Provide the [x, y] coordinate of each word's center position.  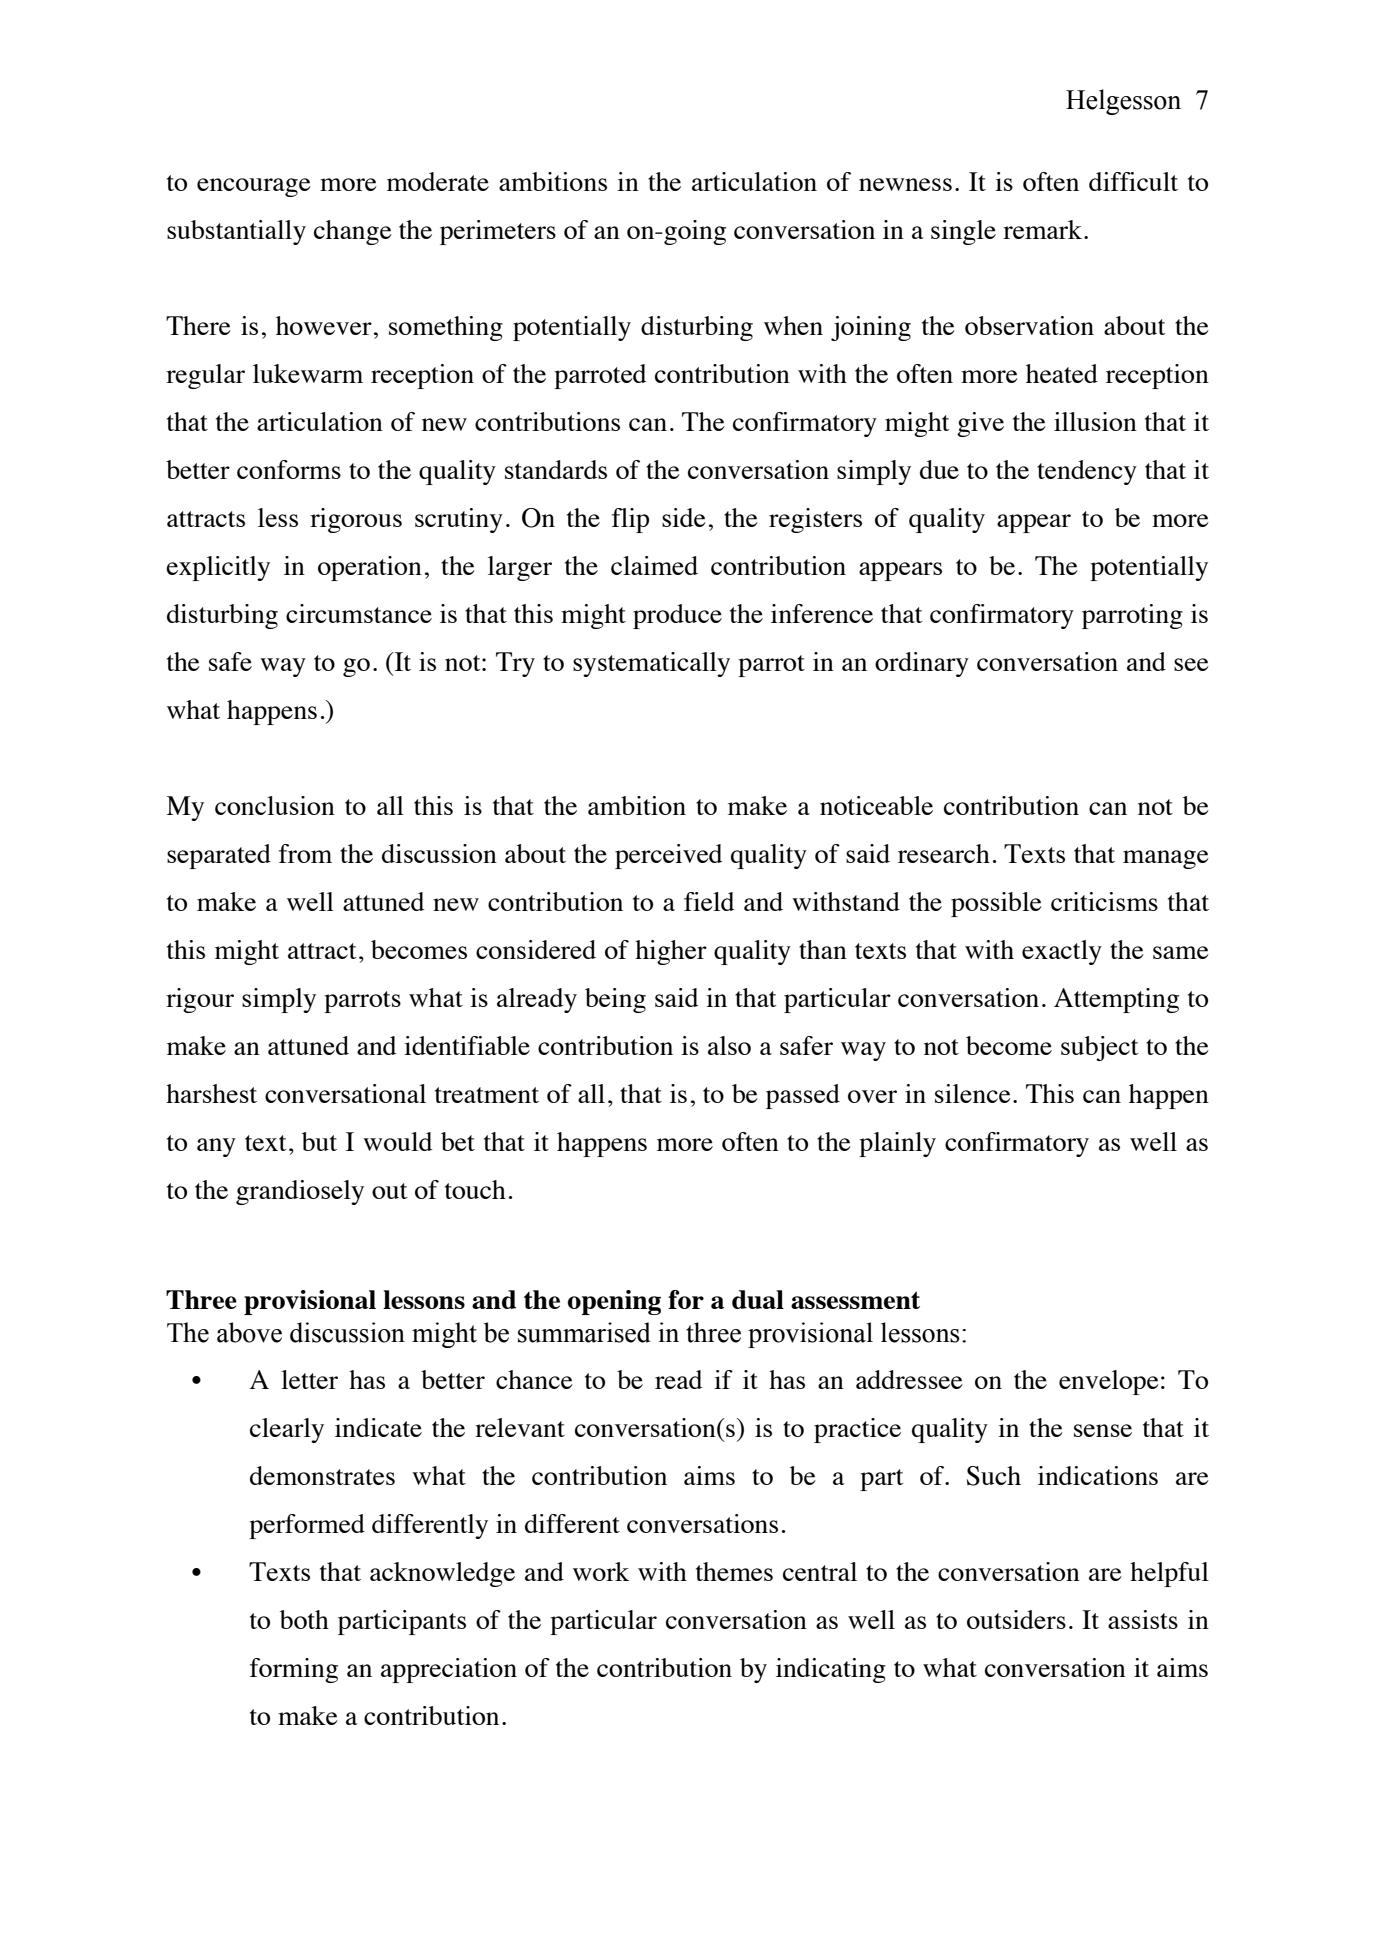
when [793, 325]
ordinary [922, 664]
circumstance [359, 613]
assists [1143, 1619]
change [353, 232]
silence [973, 1093]
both [304, 1619]
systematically [651, 664]
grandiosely [300, 1192]
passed [803, 1096]
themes [734, 1571]
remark [1042, 229]
